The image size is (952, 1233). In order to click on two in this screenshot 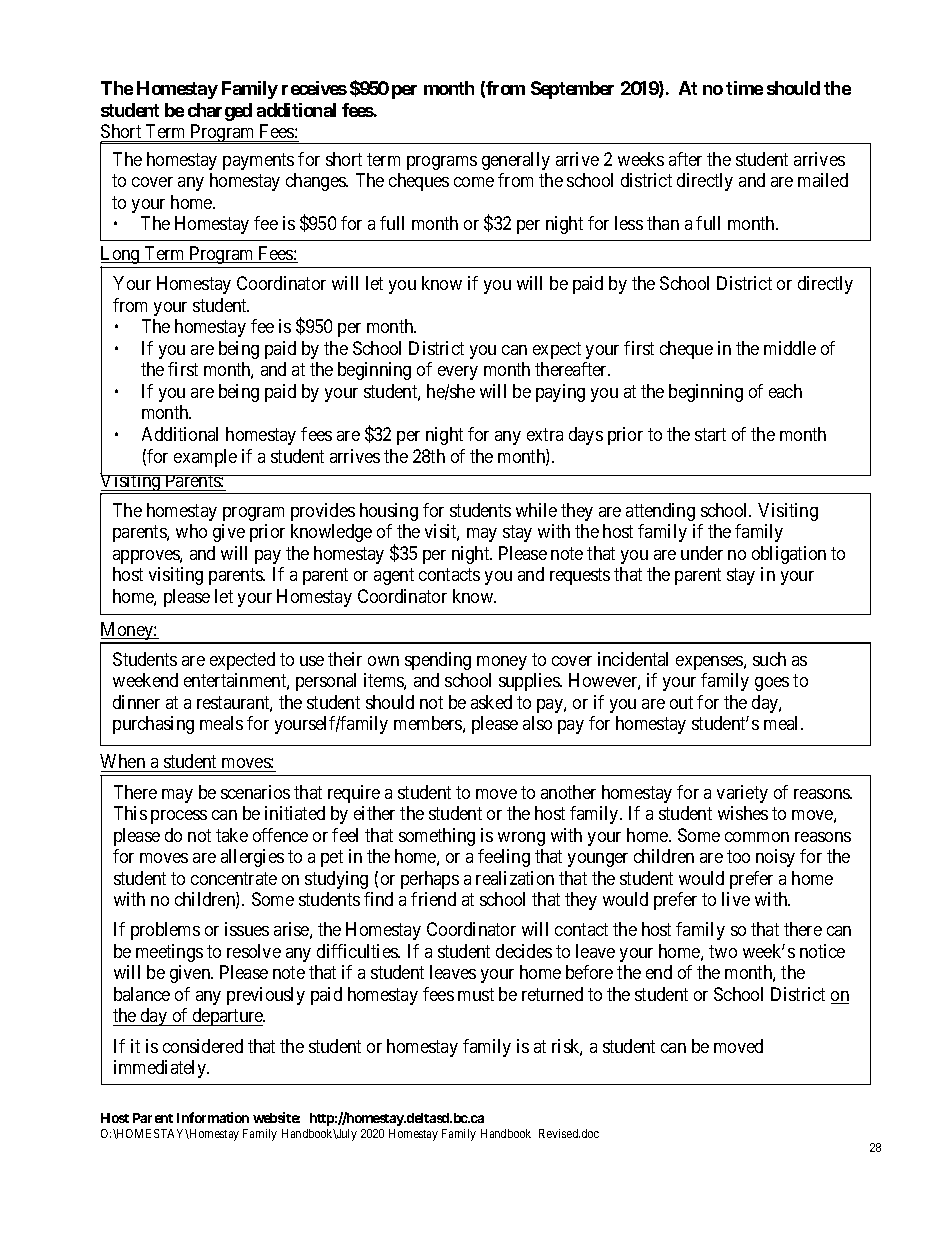, I will do `click(723, 951)`.
